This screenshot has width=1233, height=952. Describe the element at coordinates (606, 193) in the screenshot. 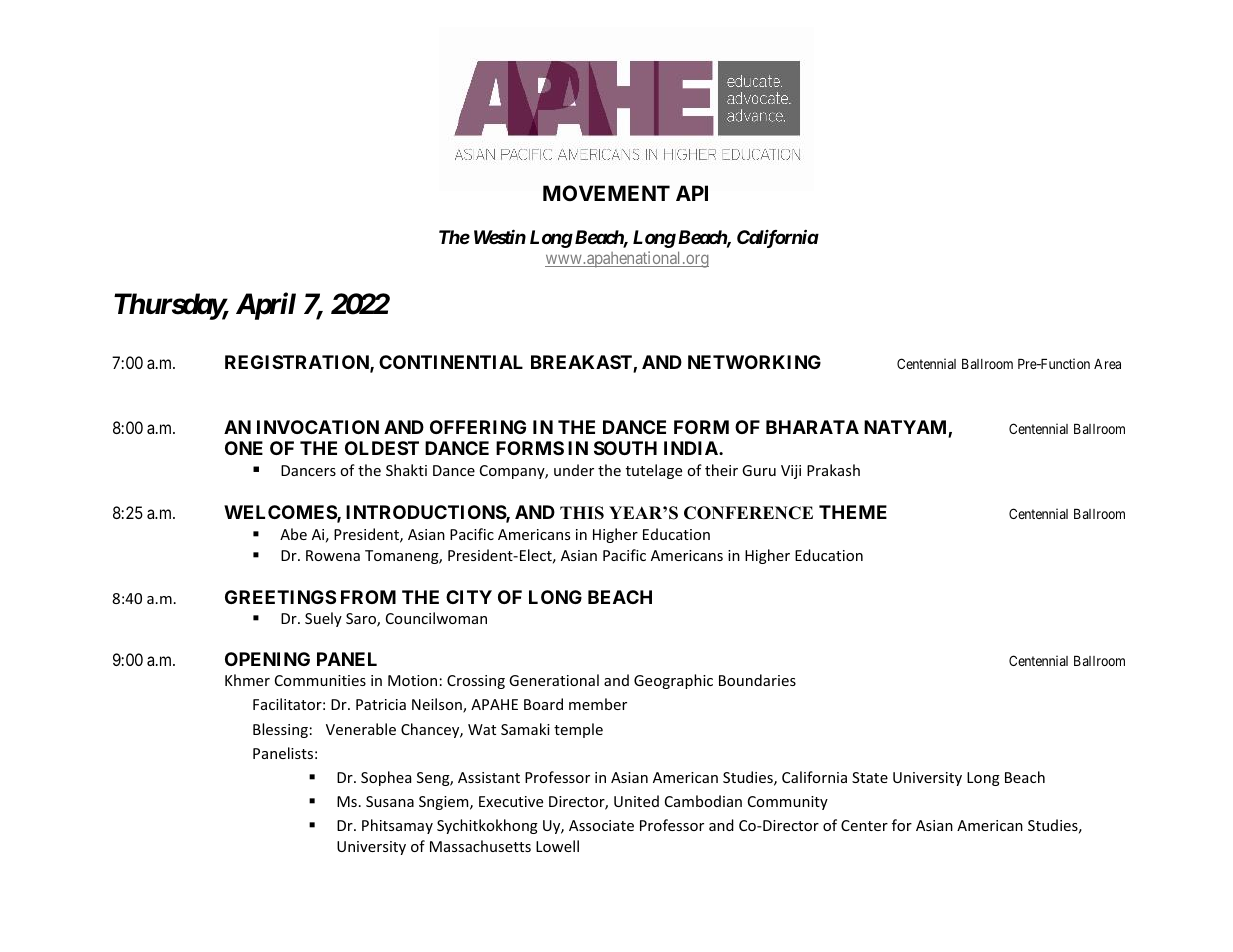

I see `MOVEMENT` at that location.
